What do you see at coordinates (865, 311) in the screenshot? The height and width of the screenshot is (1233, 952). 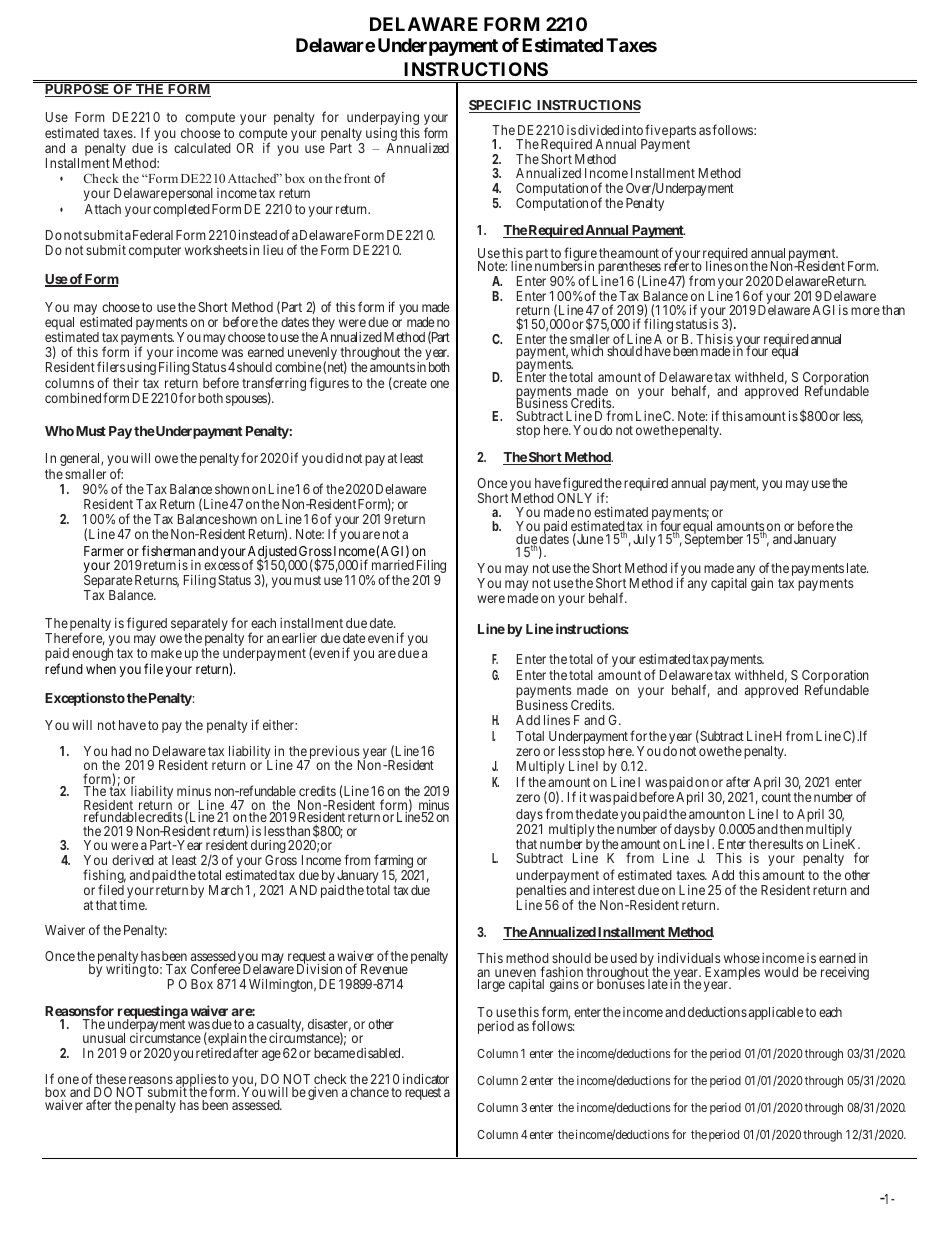 I see `more` at bounding box center [865, 311].
